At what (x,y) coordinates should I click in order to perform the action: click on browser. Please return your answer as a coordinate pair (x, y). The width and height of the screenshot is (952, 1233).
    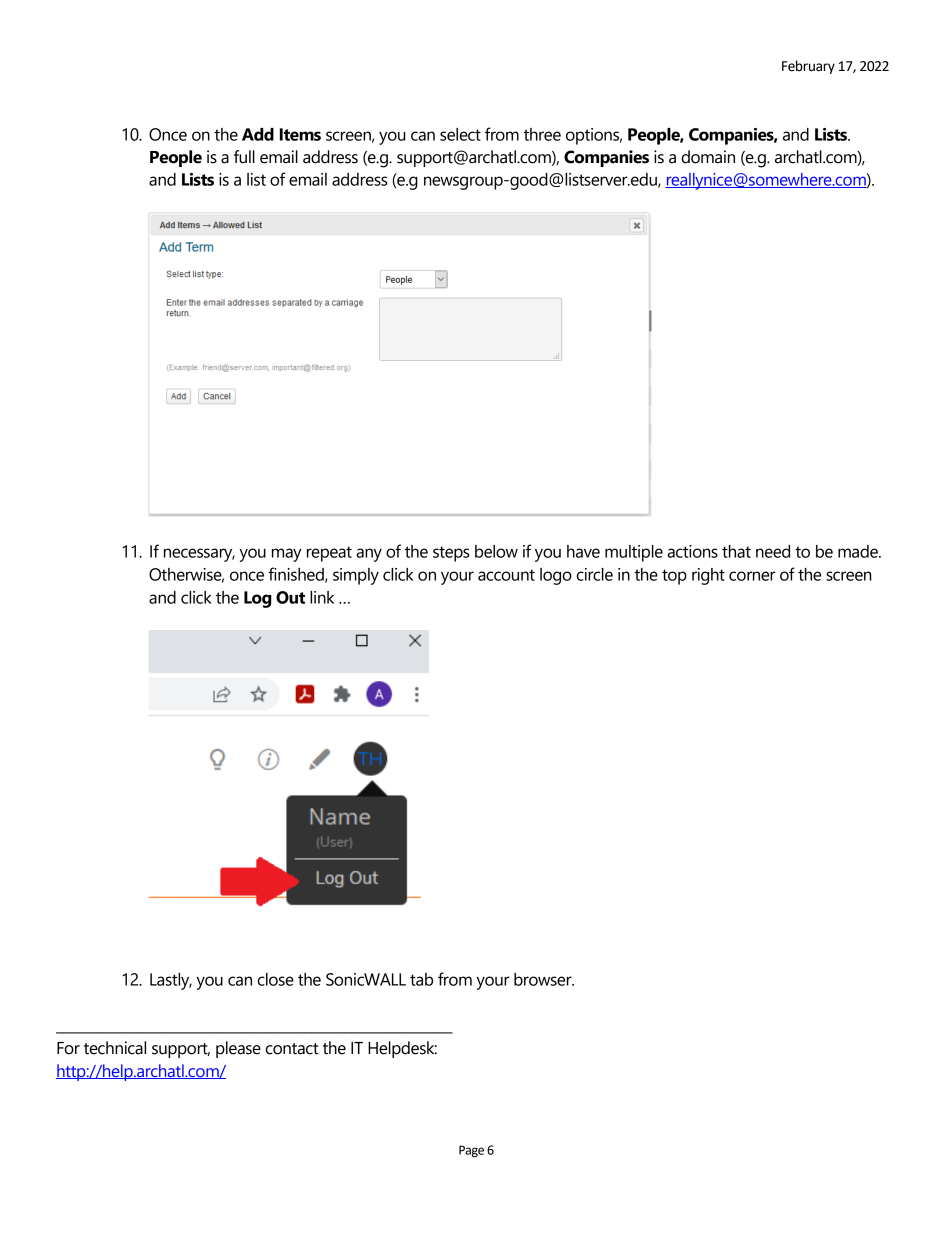
    Looking at the image, I should click on (544, 979).
